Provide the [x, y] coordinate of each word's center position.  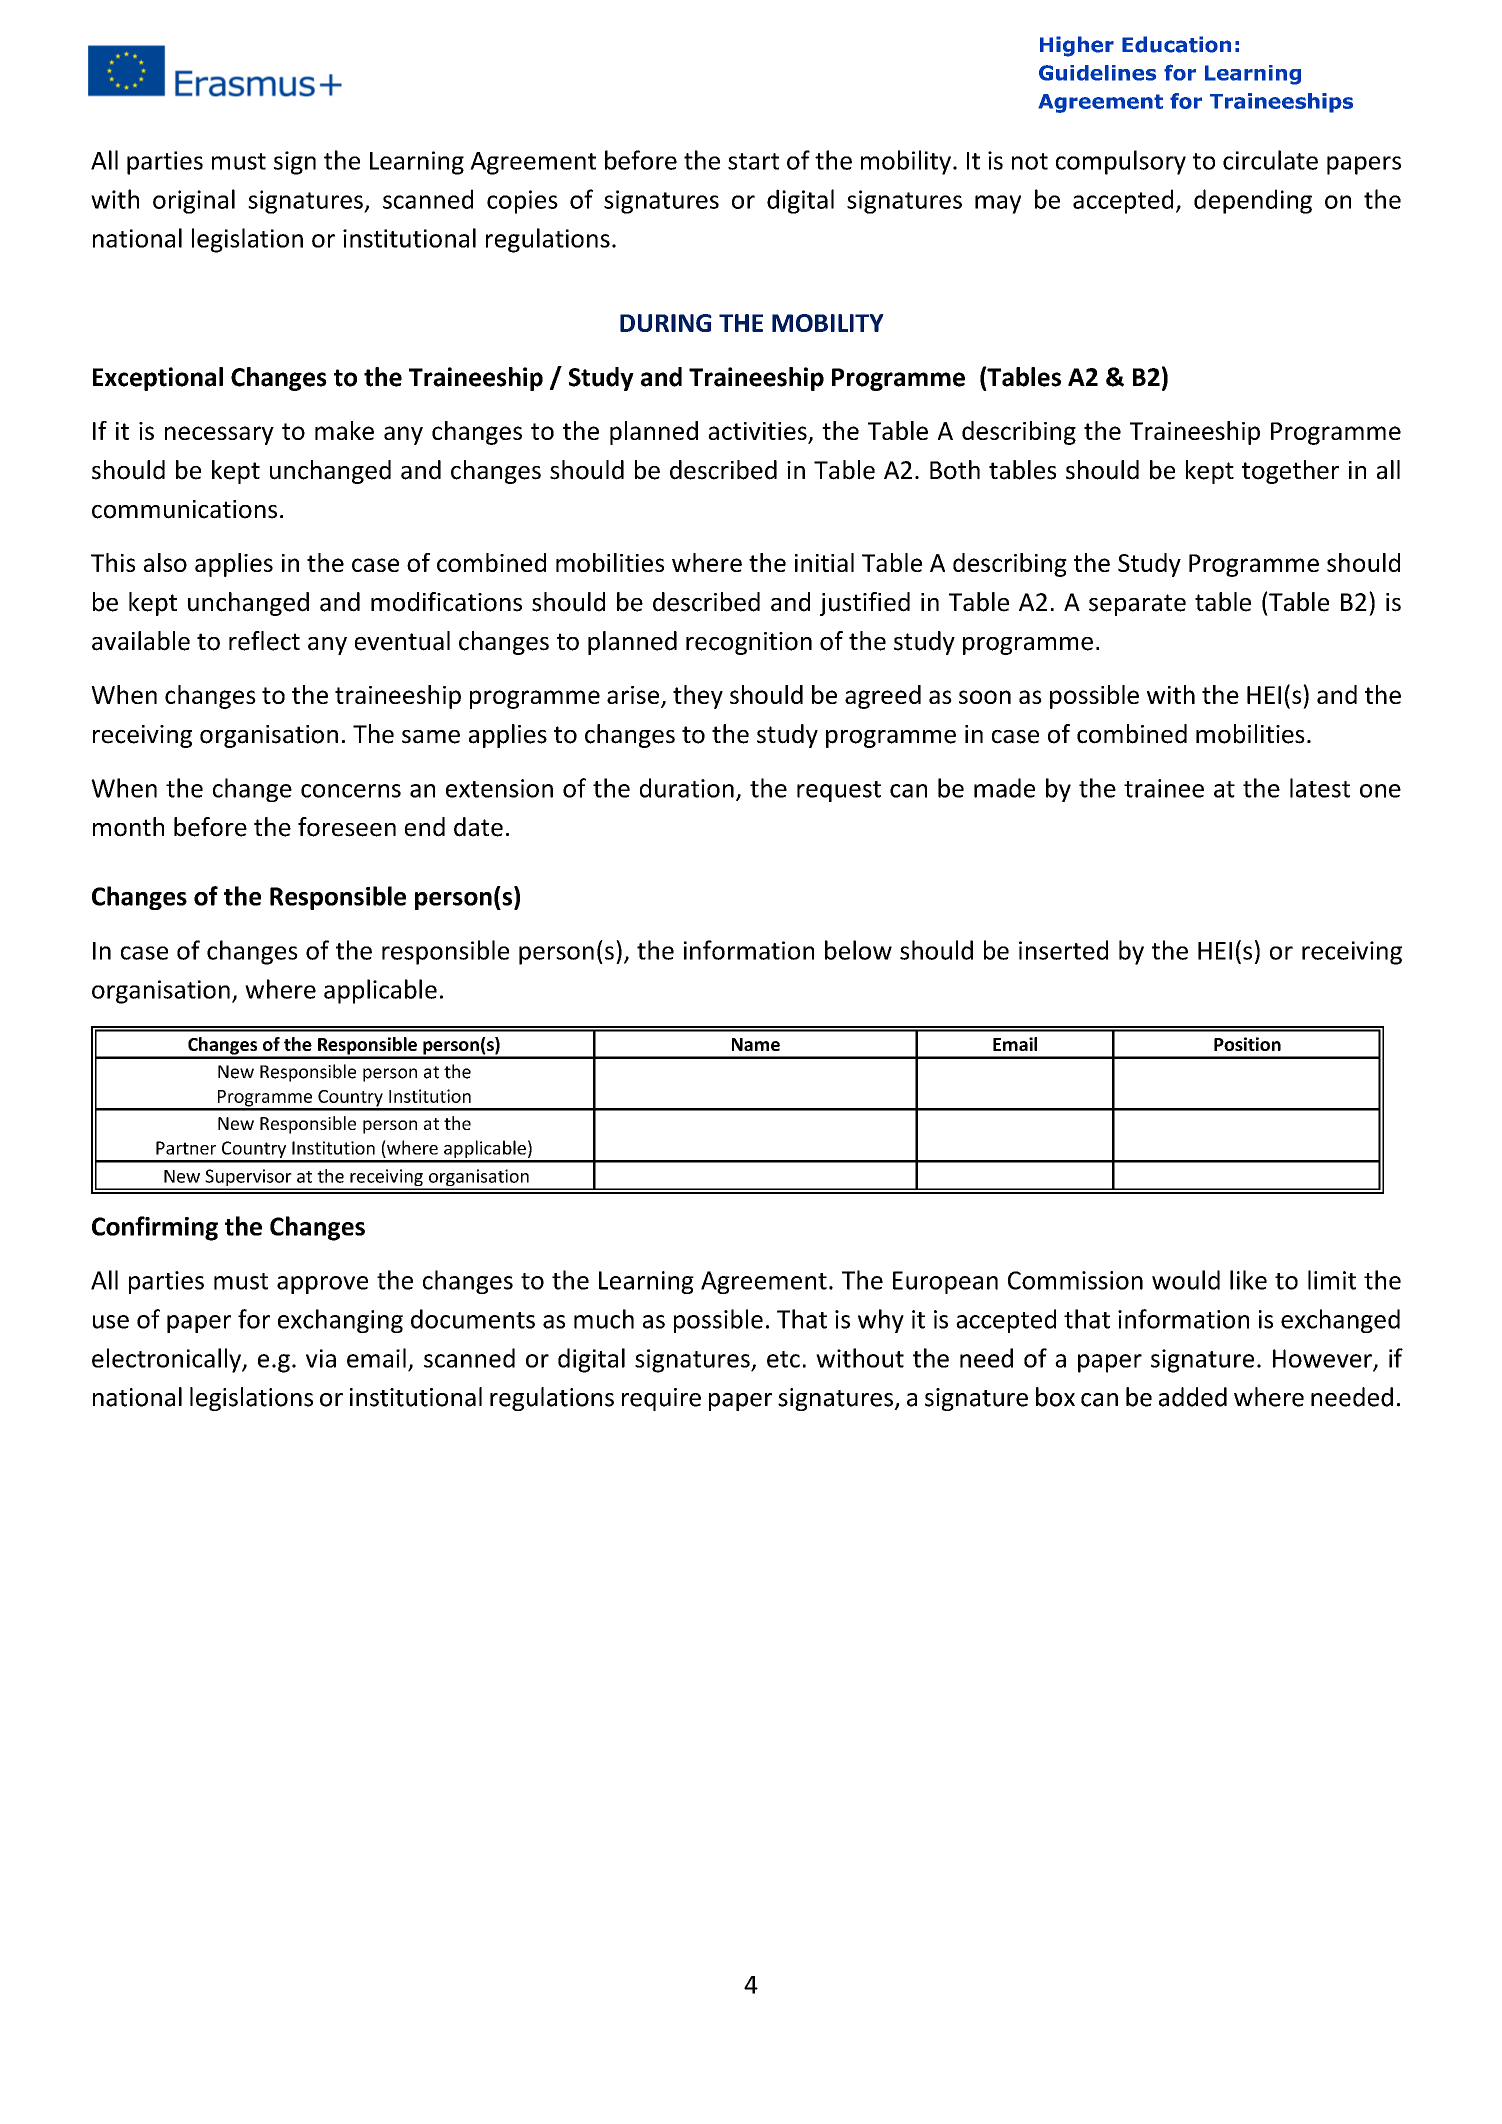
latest [1320, 788]
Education [1176, 44]
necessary [219, 435]
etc [783, 1359]
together [1290, 472]
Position [1247, 1044]
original [194, 201]
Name [756, 1044]
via [321, 1358]
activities [758, 432]
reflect [264, 641]
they [698, 697]
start [753, 161]
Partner [186, 1148]
